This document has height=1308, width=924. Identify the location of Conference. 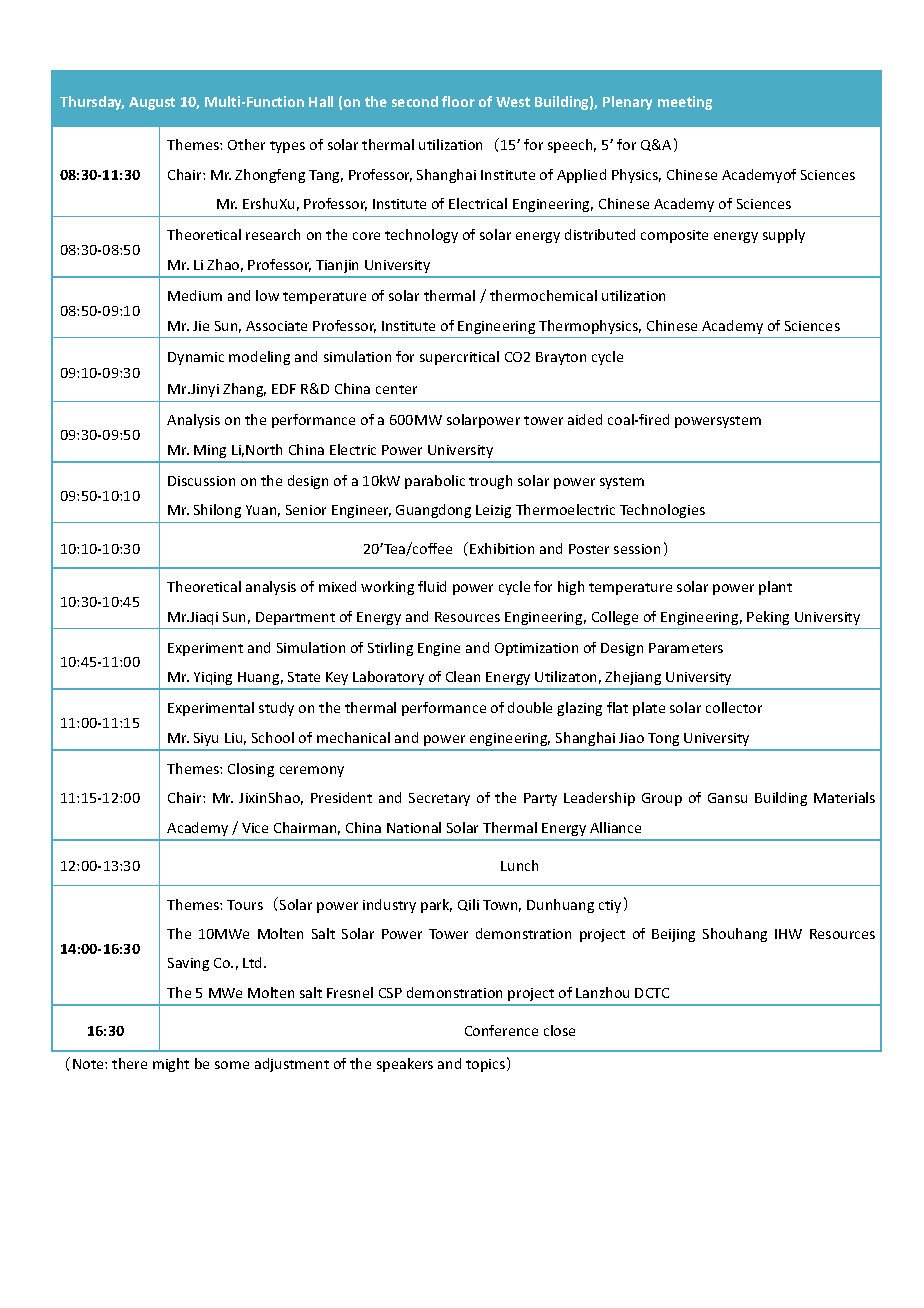
(501, 1030).
